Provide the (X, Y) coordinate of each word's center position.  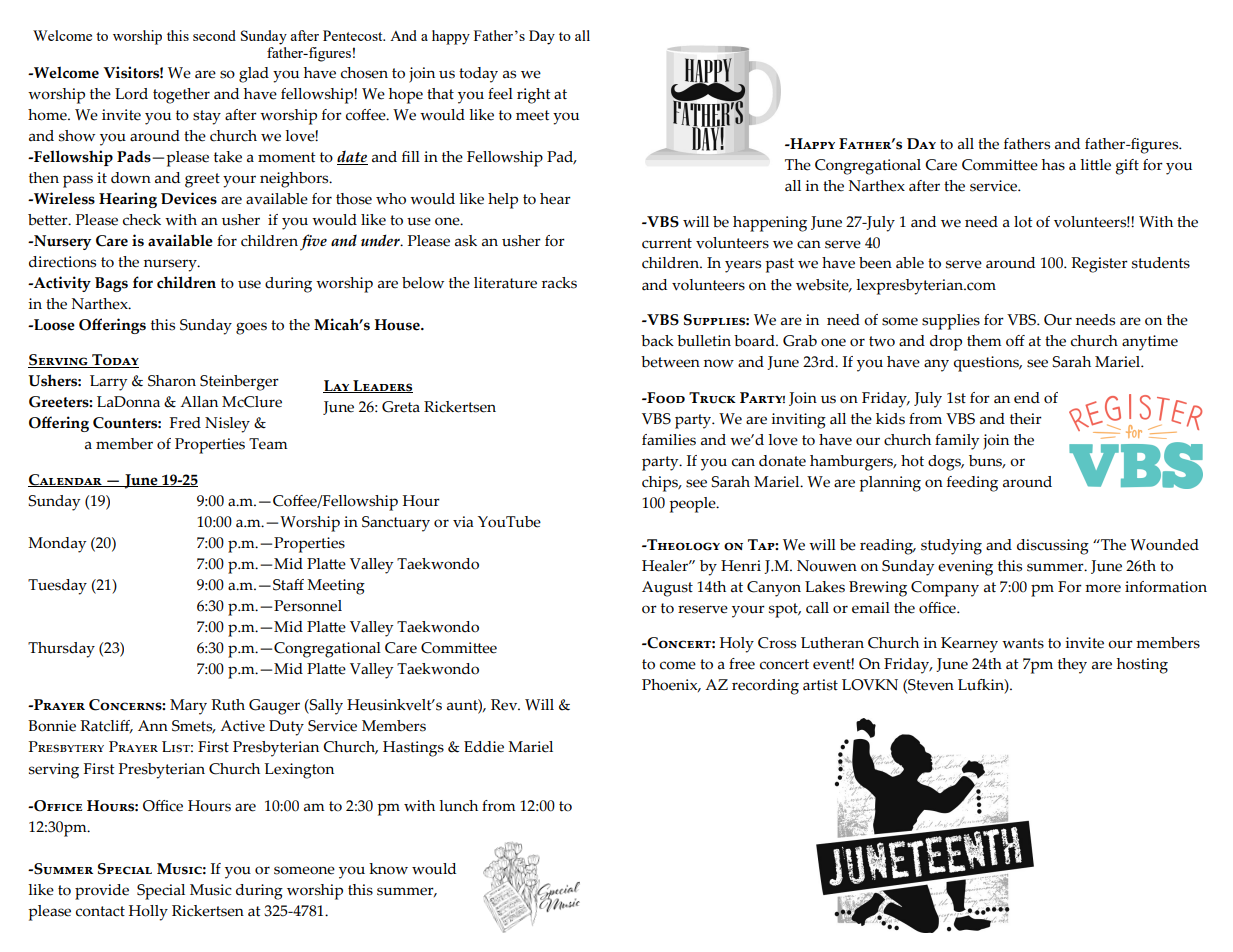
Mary (188, 707)
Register (1099, 265)
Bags (111, 284)
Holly (148, 913)
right (534, 96)
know (388, 869)
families (669, 440)
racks (559, 283)
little (1095, 165)
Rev (505, 705)
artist (820, 685)
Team (268, 444)
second (214, 35)
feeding (972, 484)
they (1072, 666)
